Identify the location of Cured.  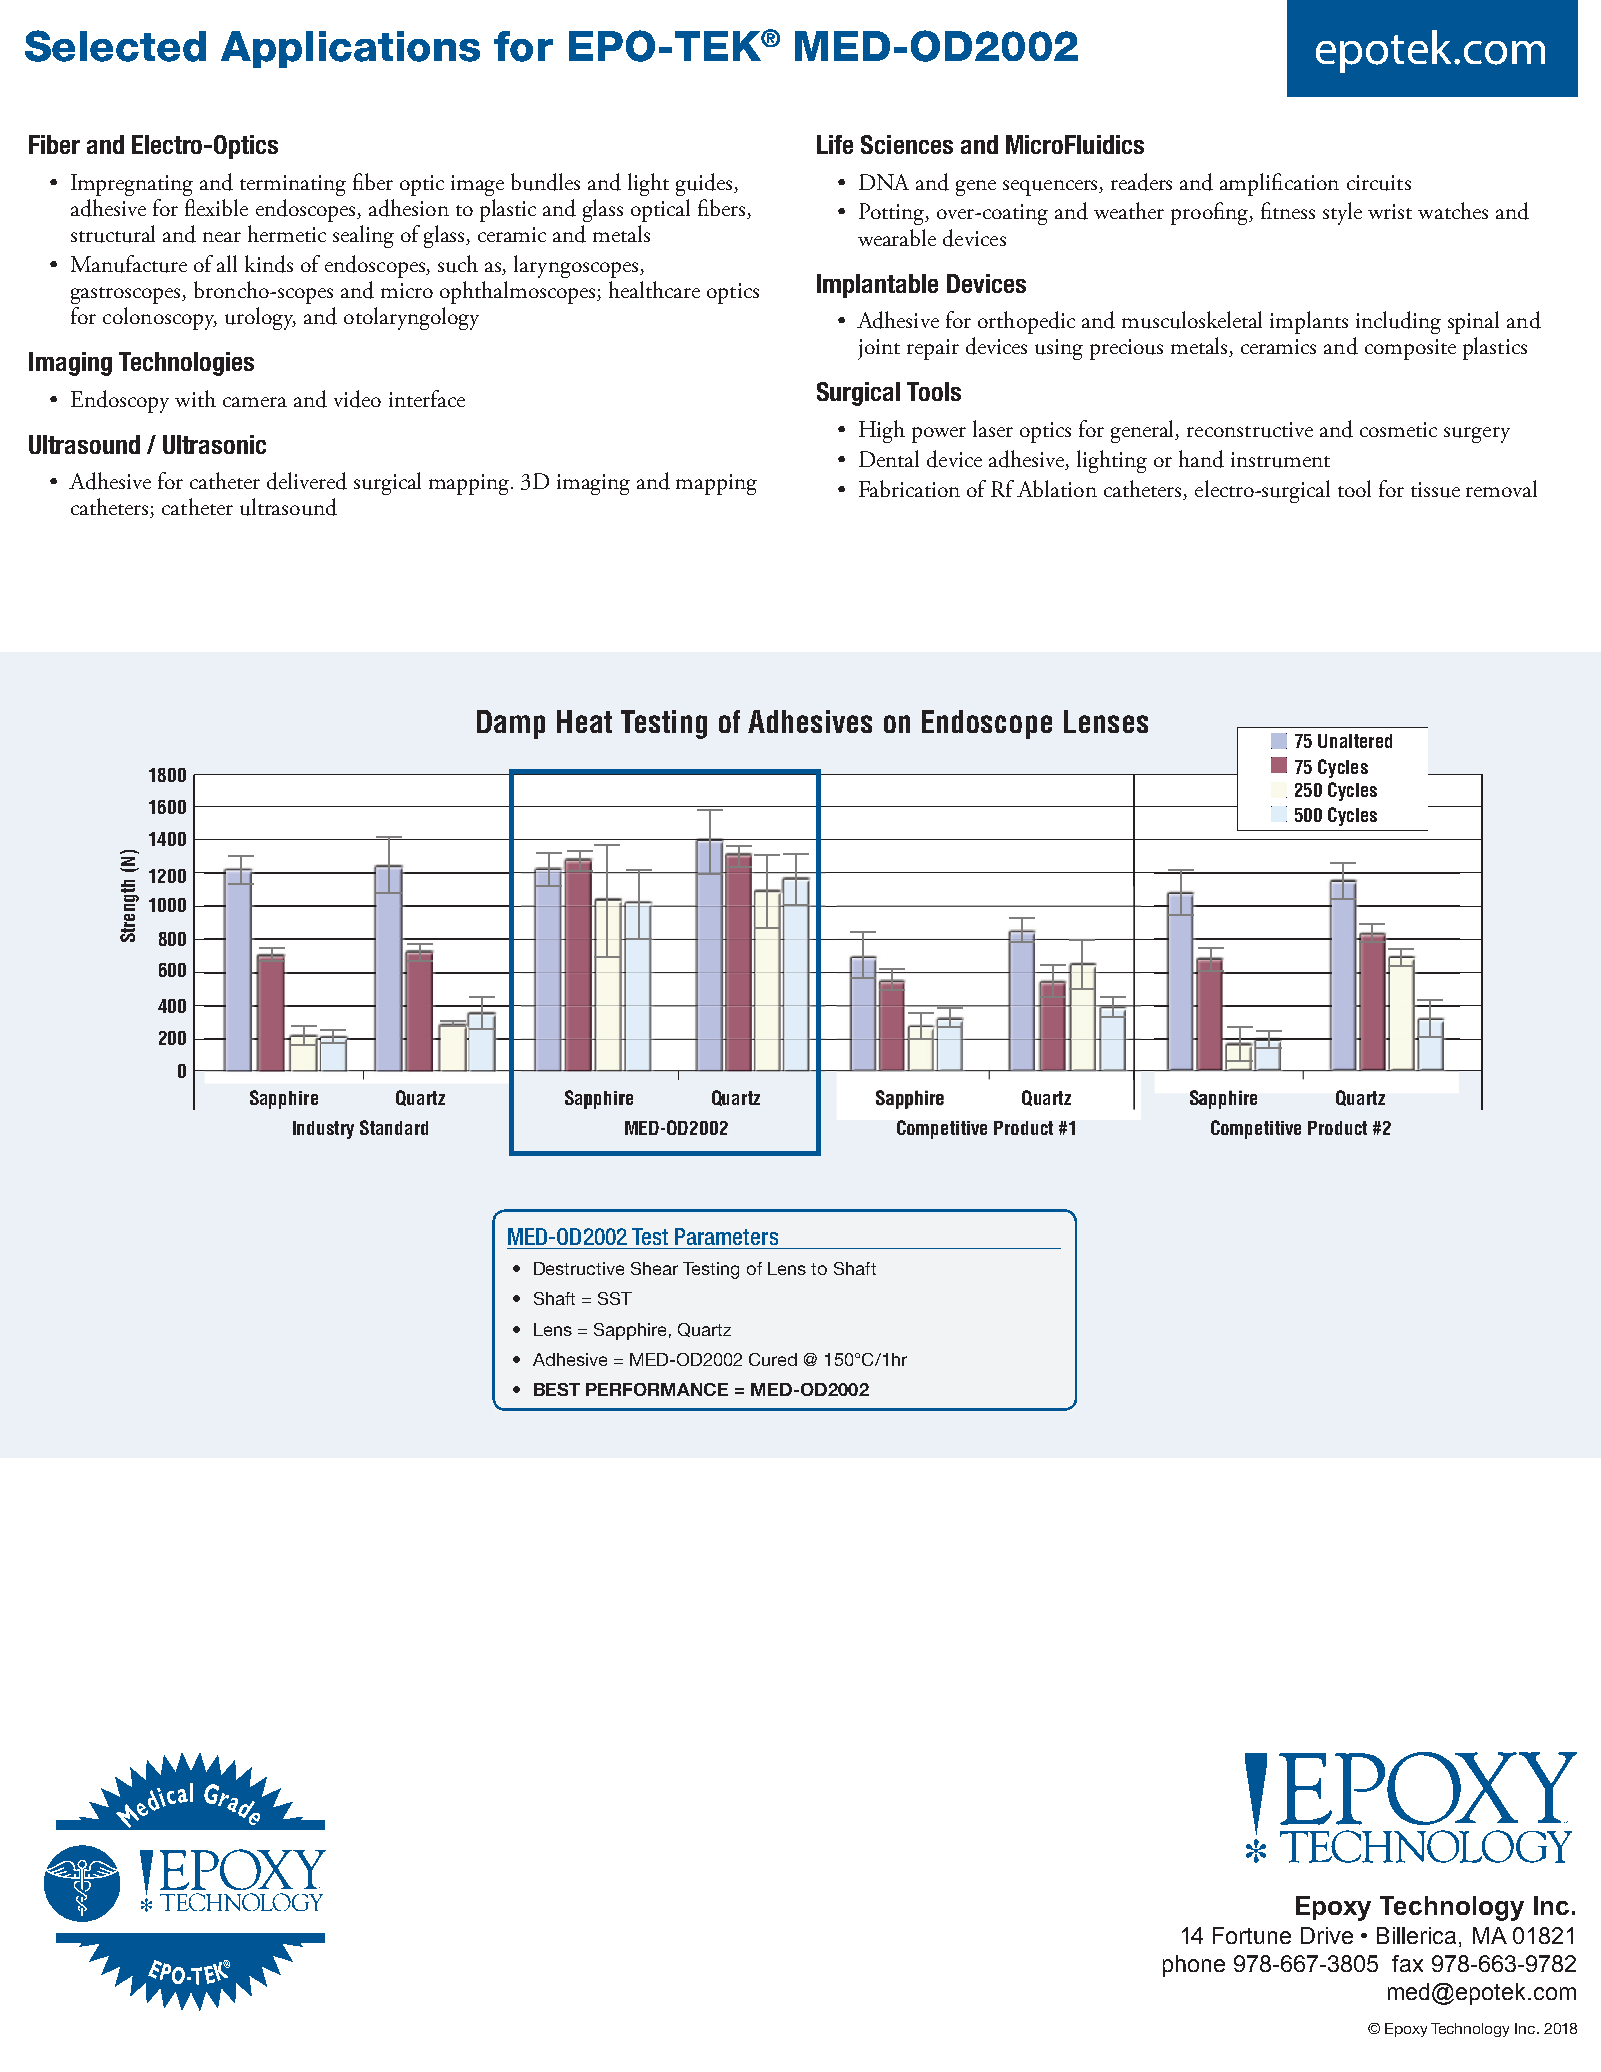
(773, 1359).
